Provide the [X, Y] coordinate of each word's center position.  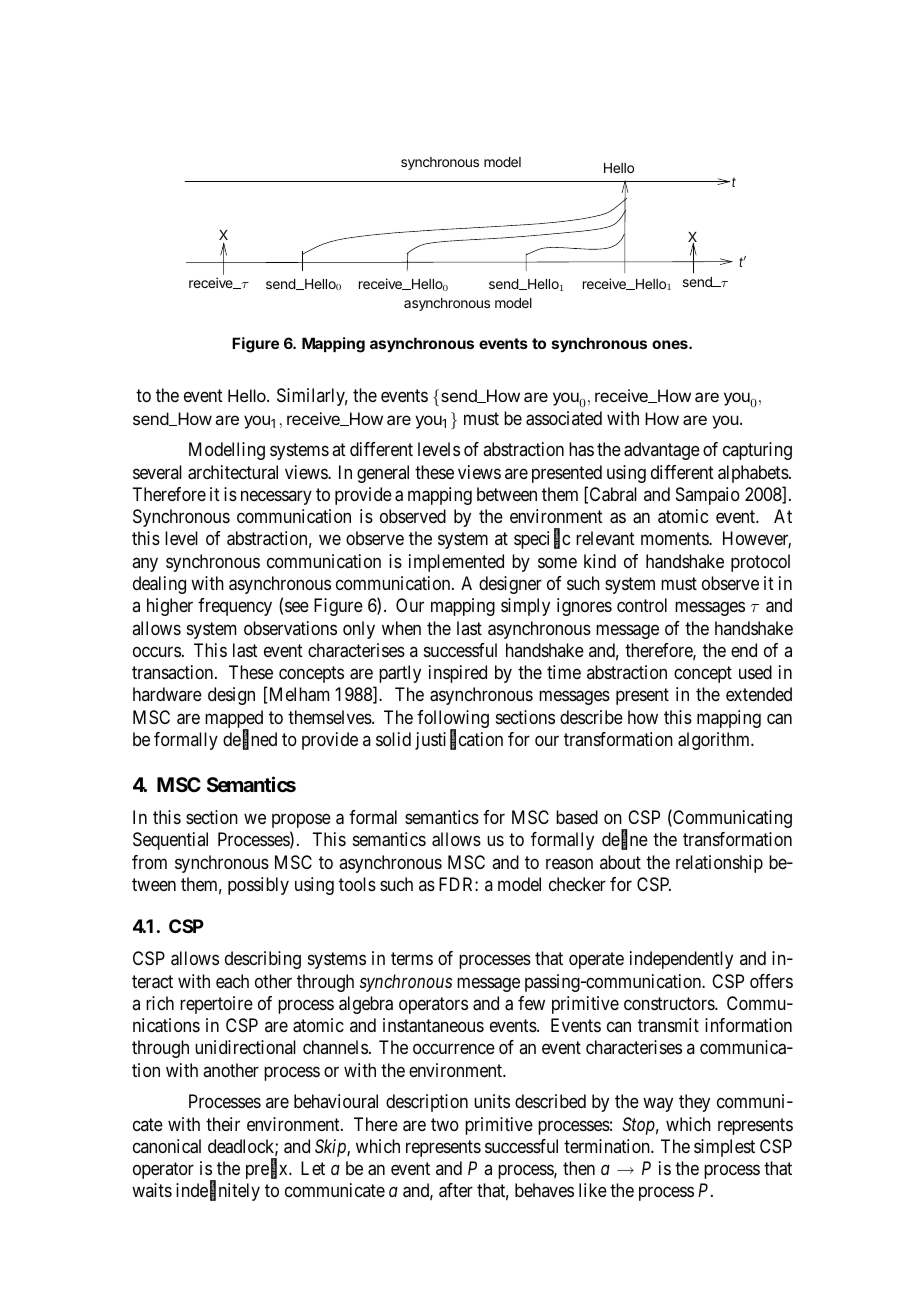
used [755, 672]
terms [412, 959]
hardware [167, 694]
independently [681, 960]
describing [263, 960]
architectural [233, 472]
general [383, 474]
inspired [458, 674]
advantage [662, 451]
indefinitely [218, 1192]
